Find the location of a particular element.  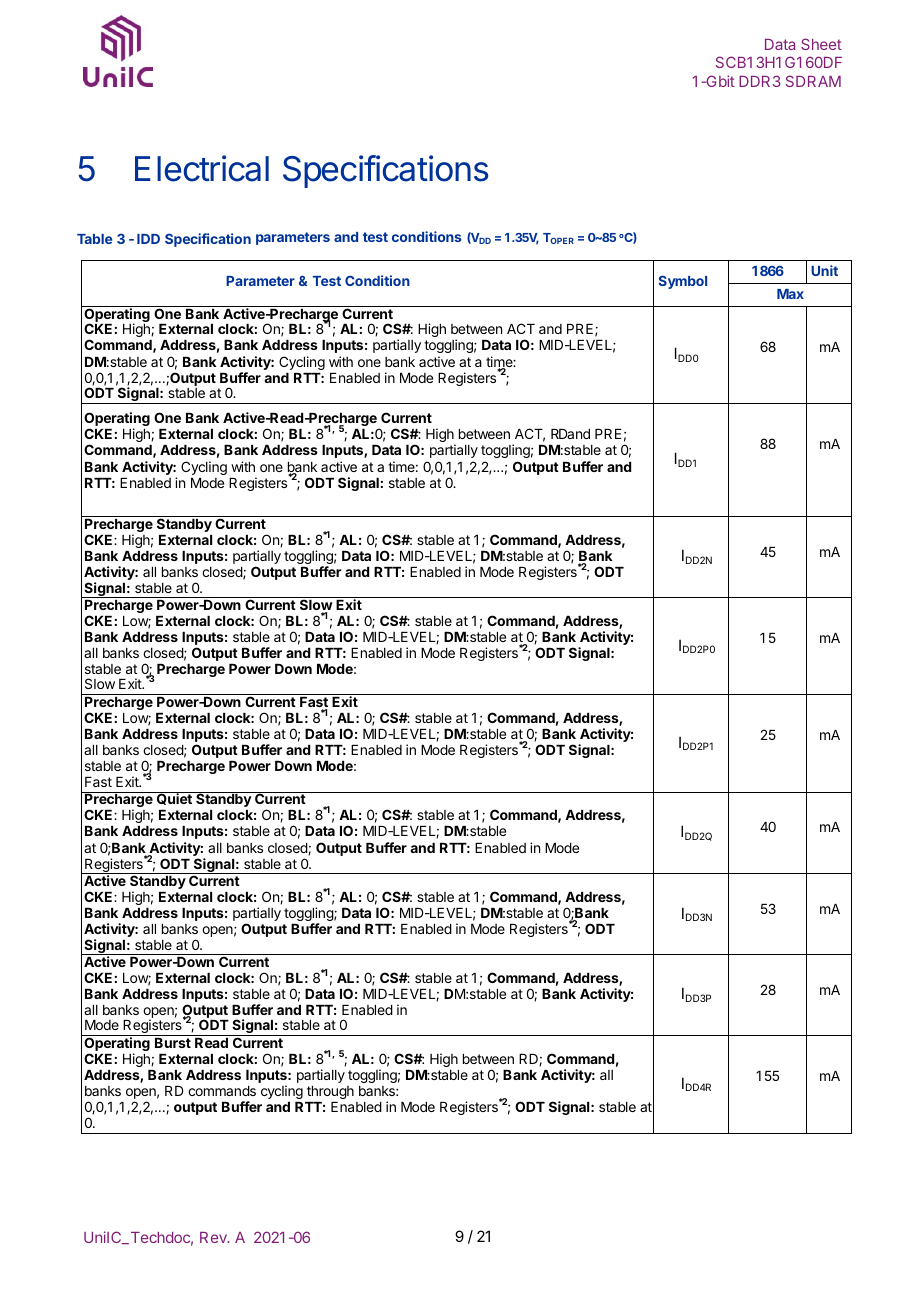

Unit is located at coordinates (824, 270).
